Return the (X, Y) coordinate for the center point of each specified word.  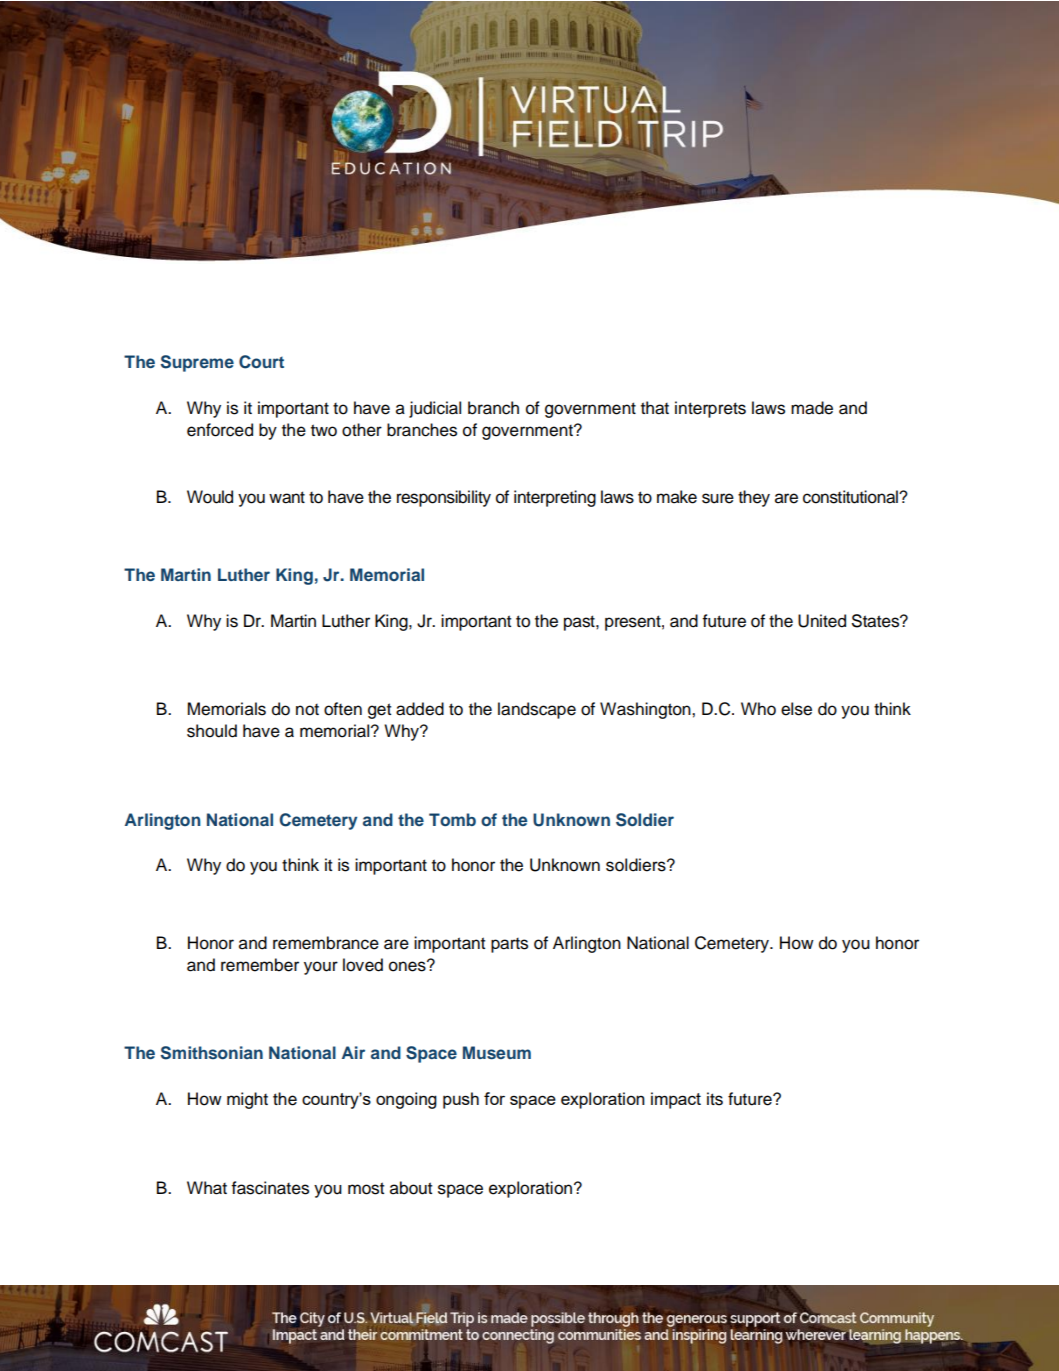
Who (758, 709)
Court (261, 362)
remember (260, 965)
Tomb (452, 819)
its (715, 1099)
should (212, 731)
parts (509, 945)
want (287, 497)
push (461, 1100)
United (822, 621)
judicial (435, 409)
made (812, 408)
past (580, 623)
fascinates (270, 1188)
